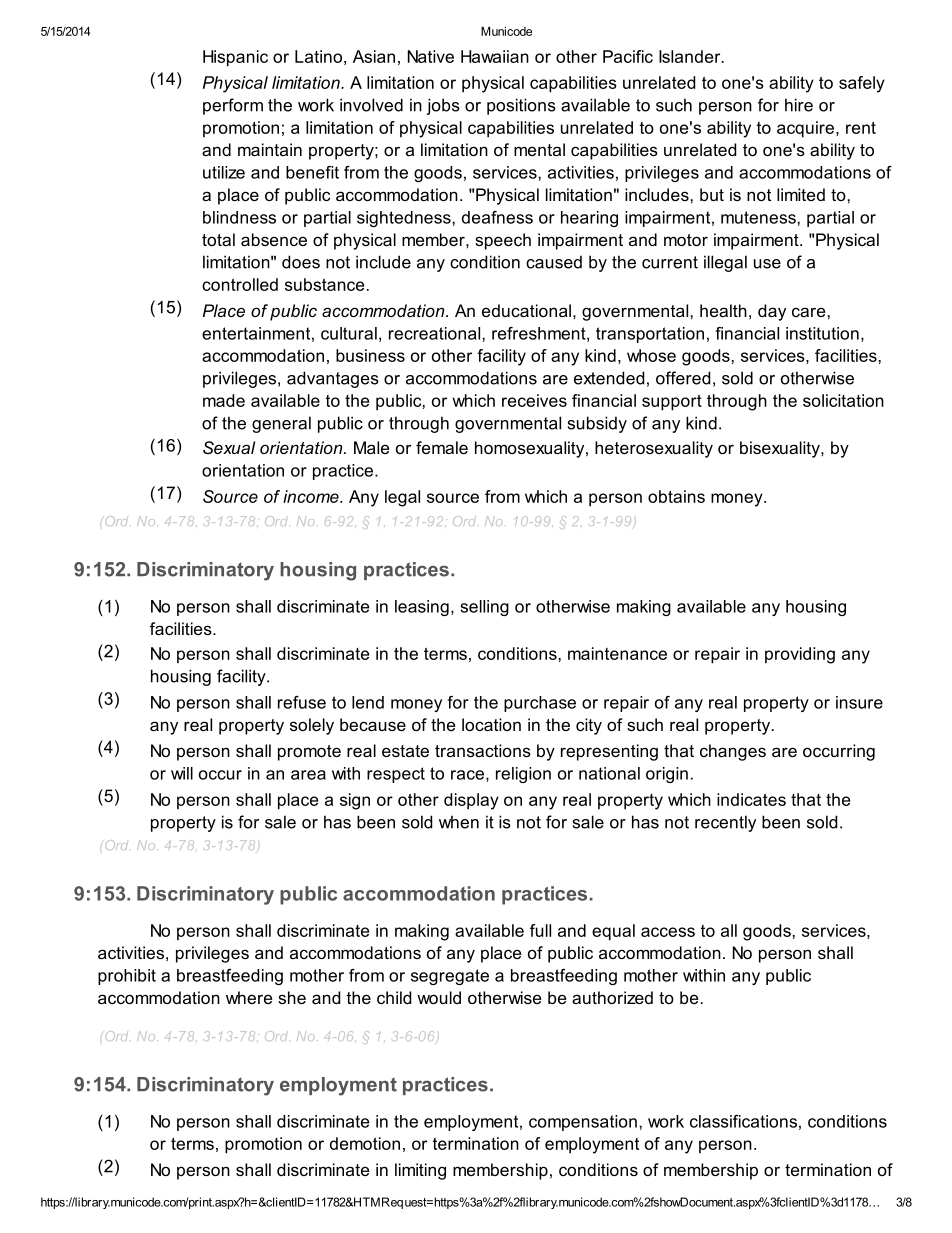  Describe the element at coordinates (302, 702) in the screenshot. I see `refuse` at that location.
